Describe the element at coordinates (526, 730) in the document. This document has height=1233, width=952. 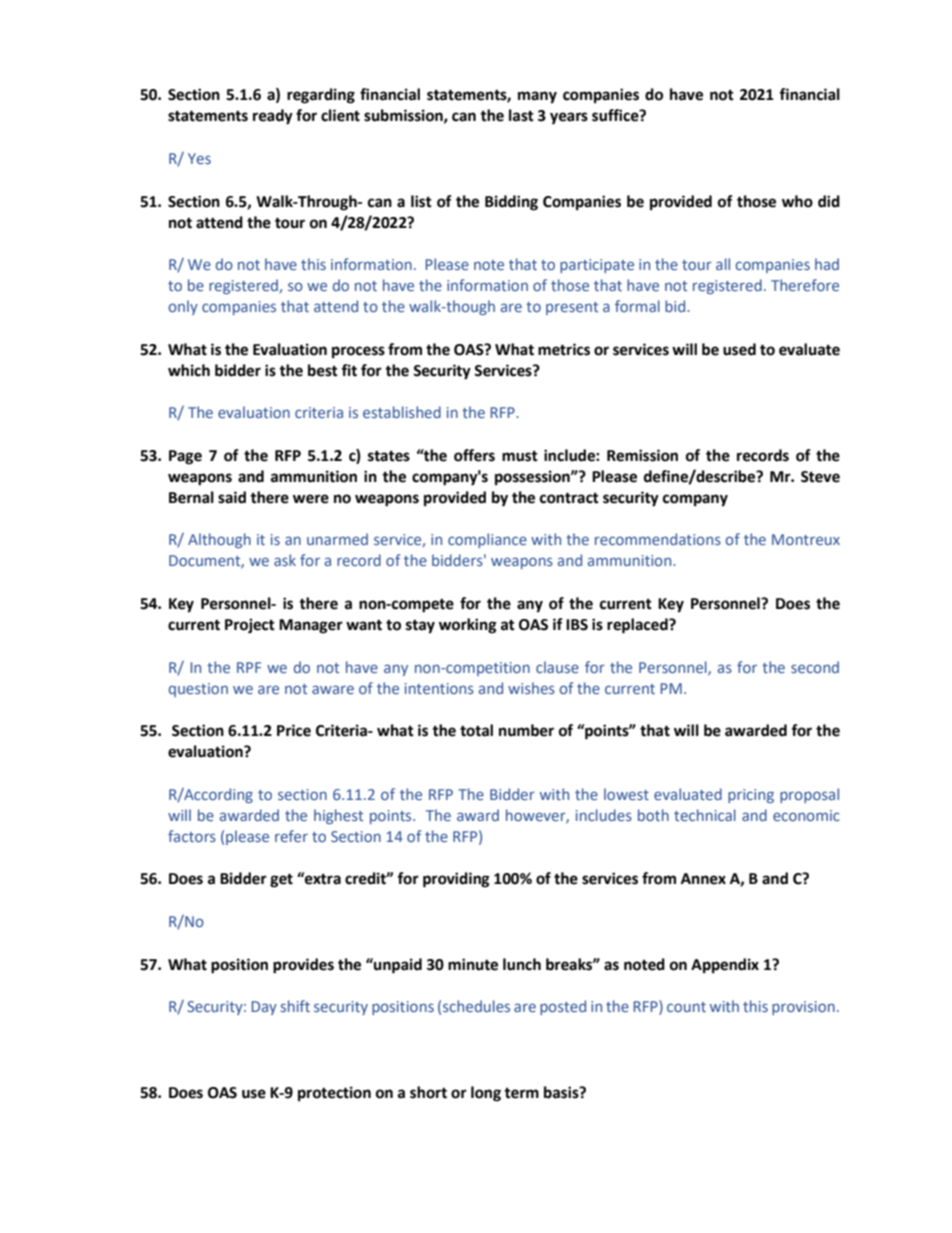
I see `number` at that location.
